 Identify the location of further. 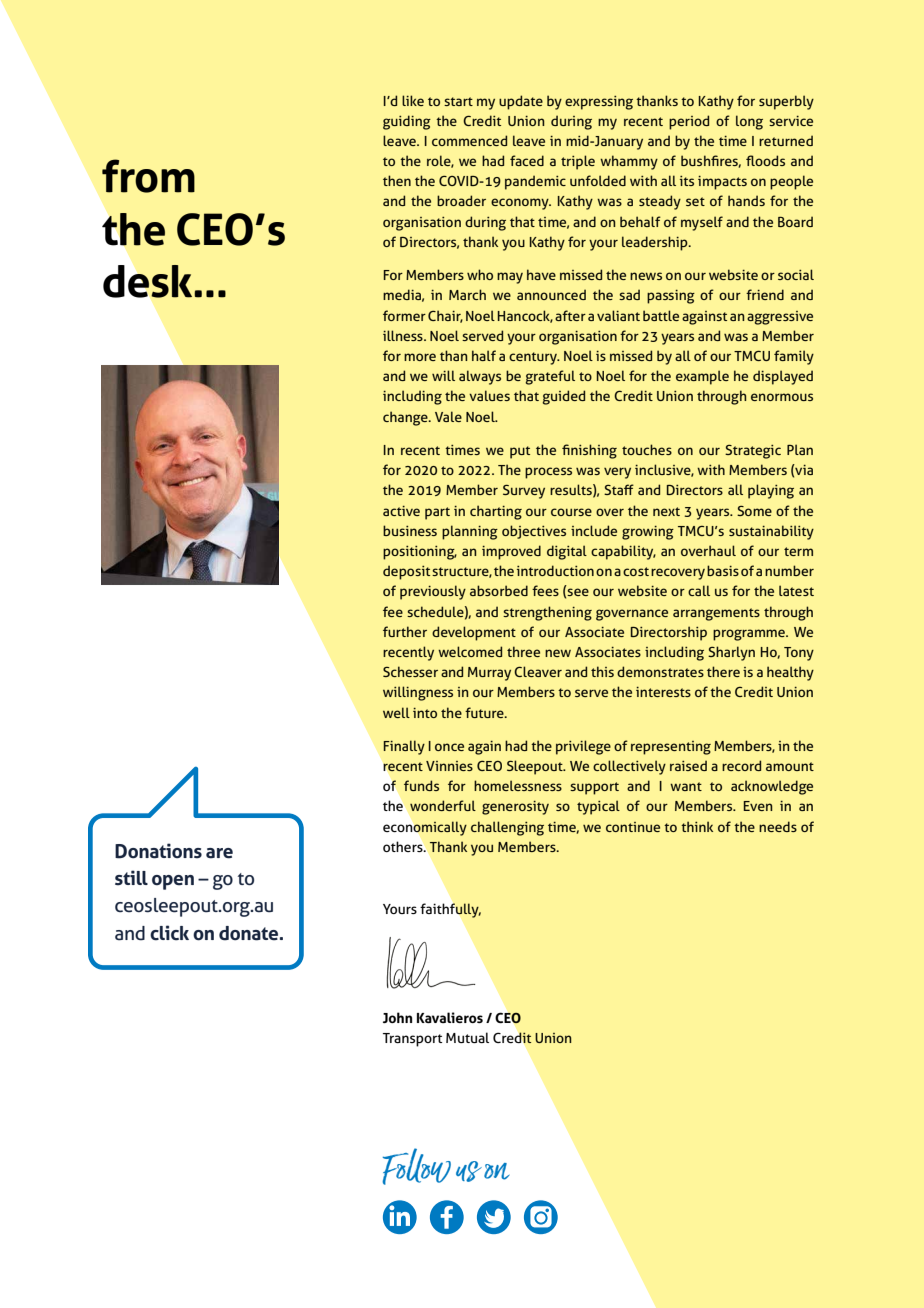
(405, 631).
